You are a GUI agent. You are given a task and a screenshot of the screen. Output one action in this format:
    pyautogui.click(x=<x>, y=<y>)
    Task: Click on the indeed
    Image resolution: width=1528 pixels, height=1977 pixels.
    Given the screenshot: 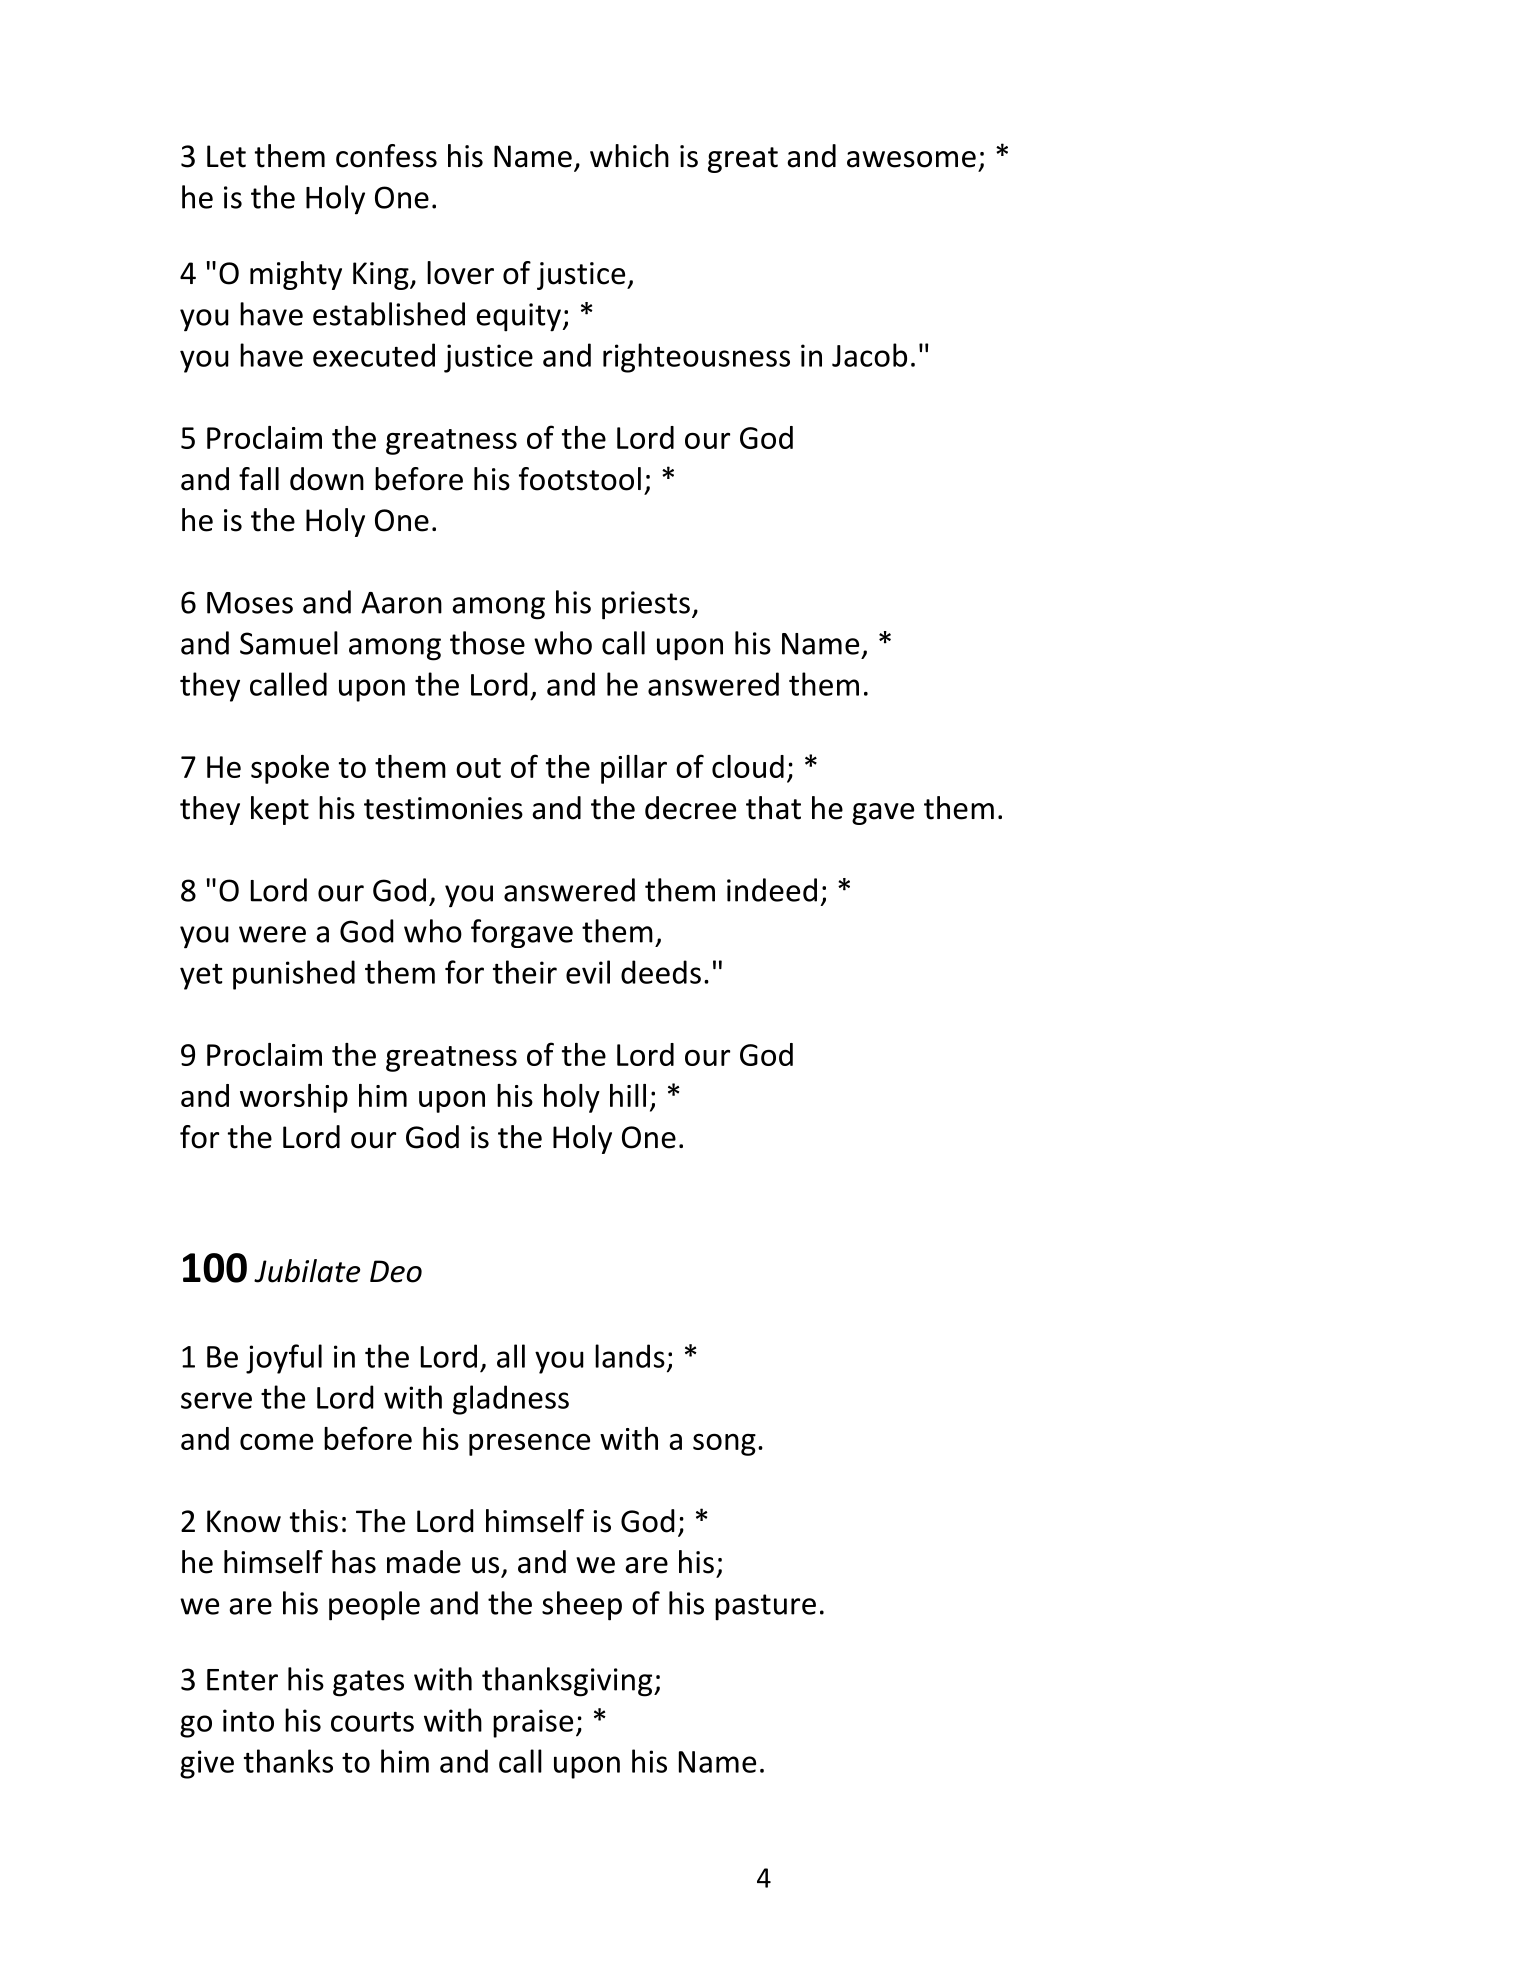 What is the action you would take?
    pyautogui.click(x=772, y=890)
